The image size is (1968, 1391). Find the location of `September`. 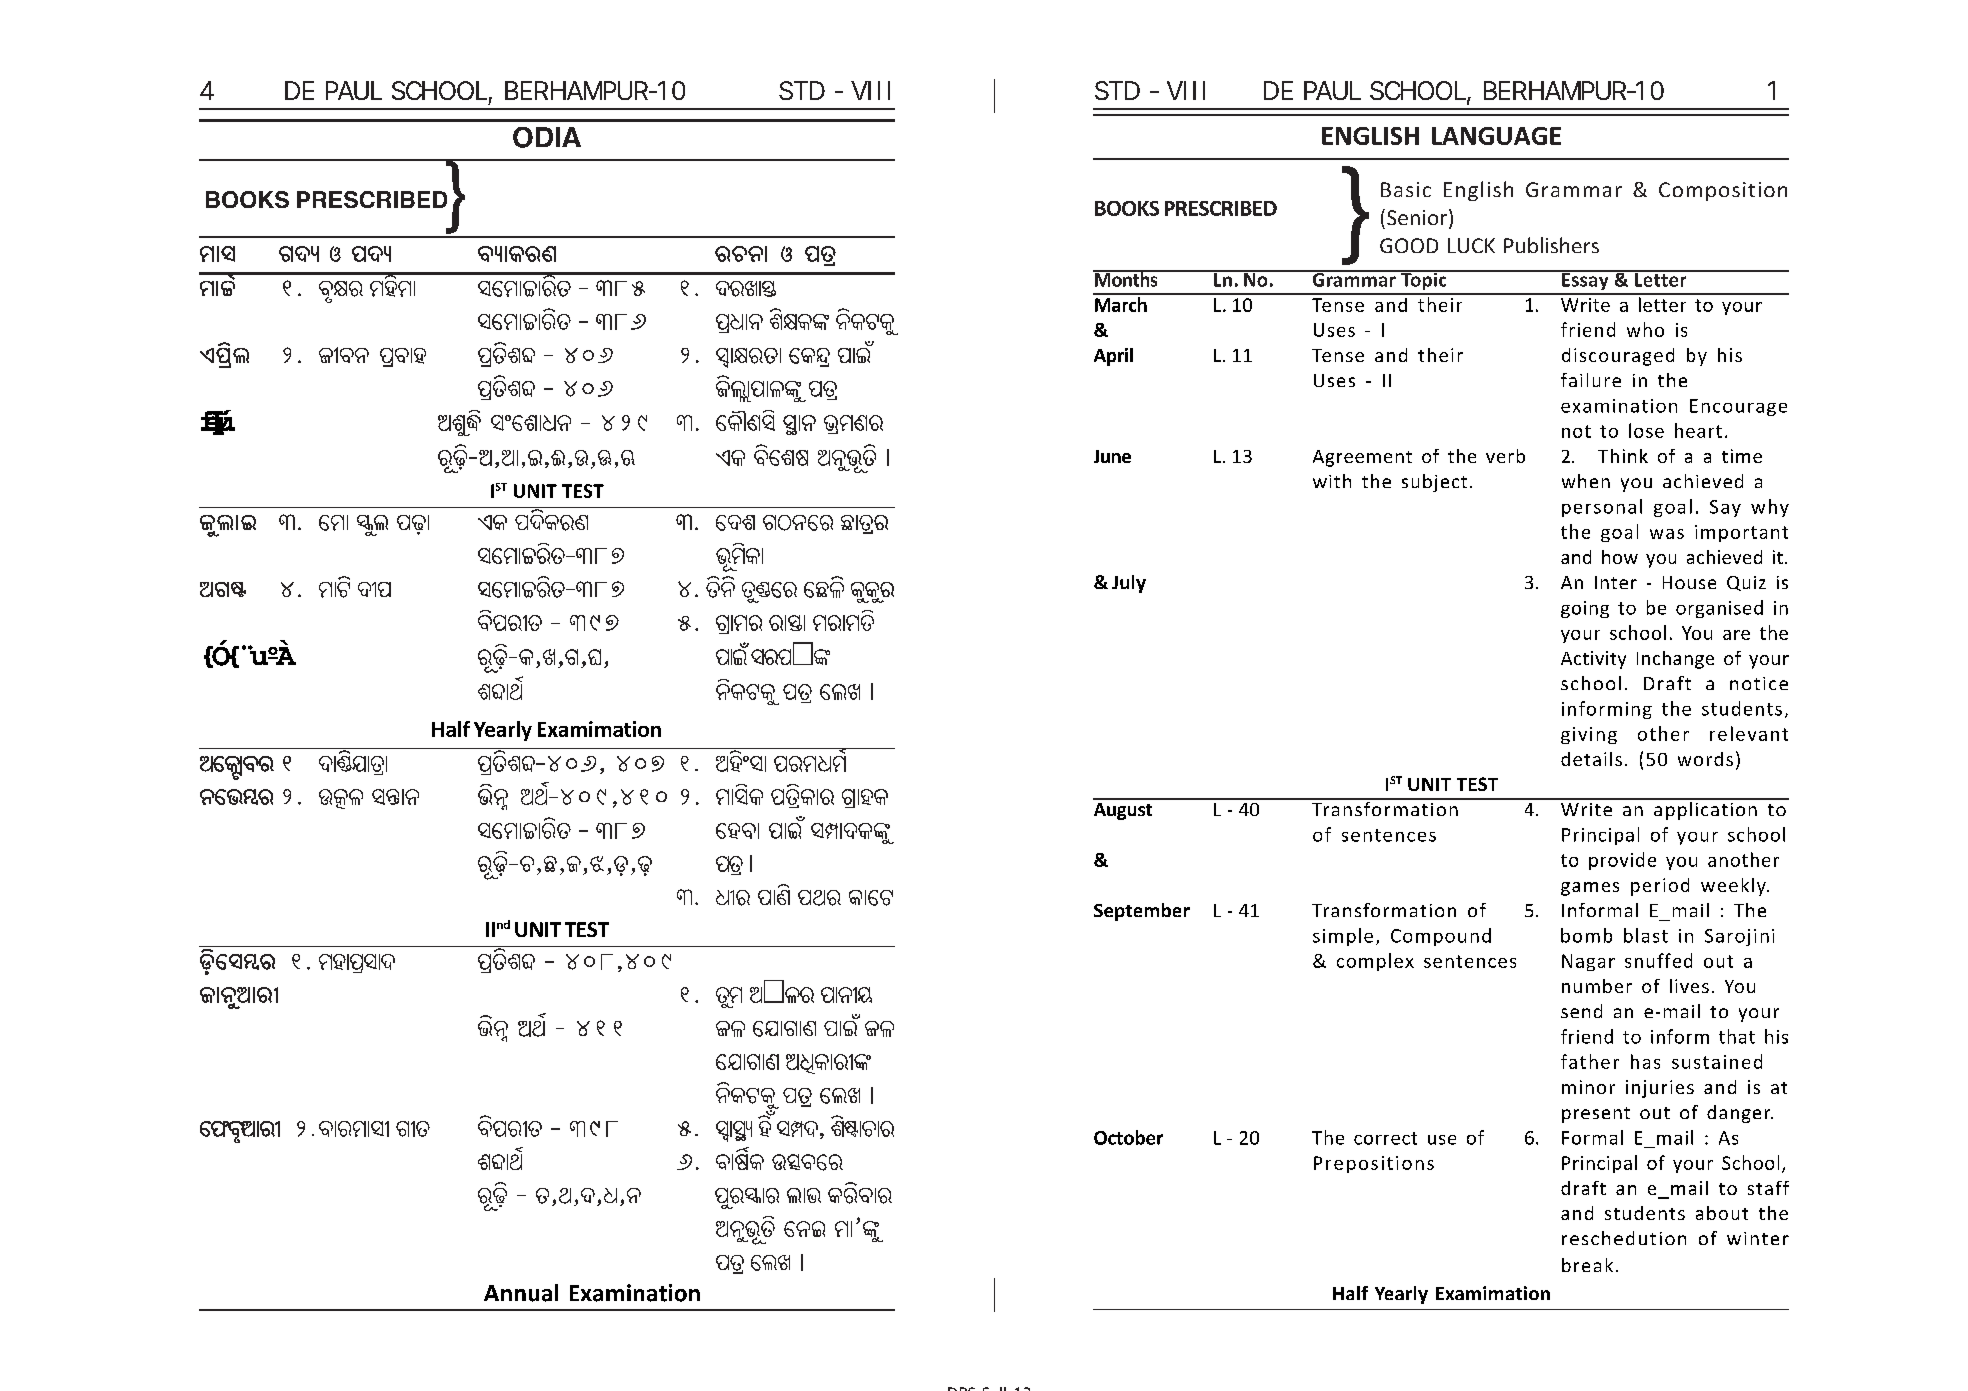

September is located at coordinates (1142, 912).
